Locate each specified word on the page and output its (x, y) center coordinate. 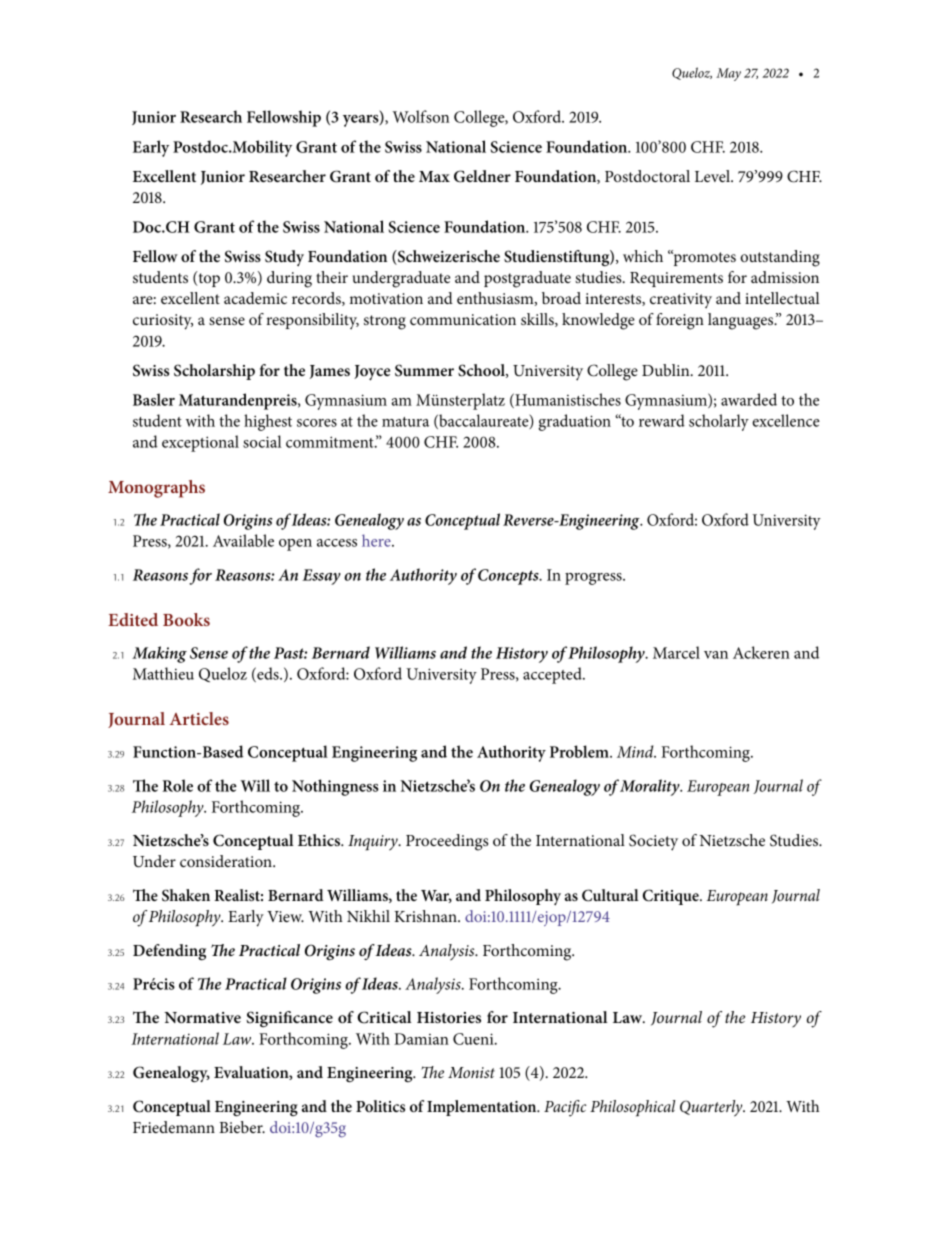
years (362, 121)
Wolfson (421, 116)
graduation (575, 422)
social (262, 441)
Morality (651, 787)
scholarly (719, 422)
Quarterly (712, 1108)
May (728, 74)
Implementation (483, 1108)
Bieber (242, 1127)
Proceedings (447, 842)
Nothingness (335, 787)
